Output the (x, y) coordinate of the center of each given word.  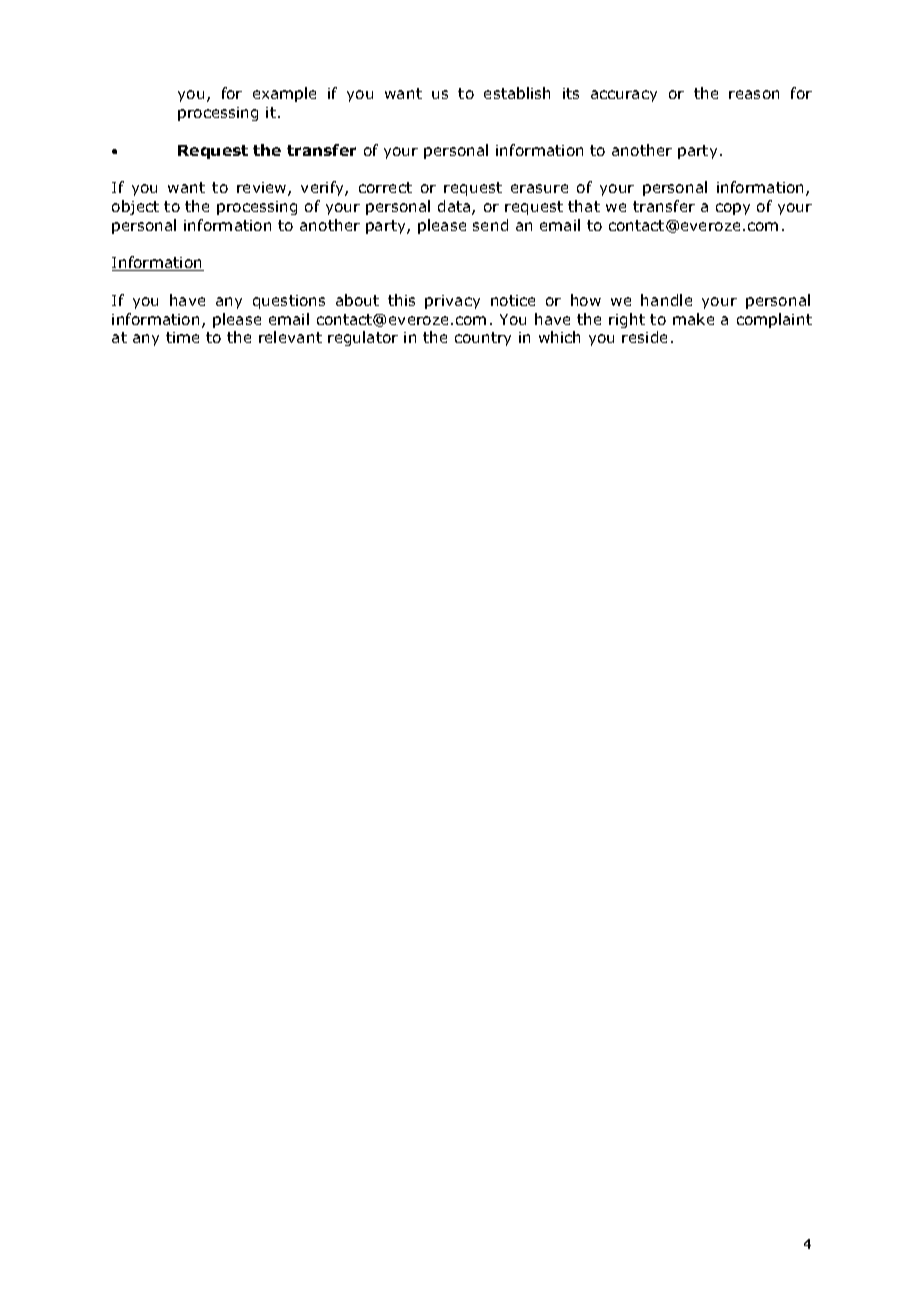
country (483, 339)
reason (754, 94)
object (135, 207)
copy (733, 209)
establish (517, 93)
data (455, 207)
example (284, 94)
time (182, 337)
